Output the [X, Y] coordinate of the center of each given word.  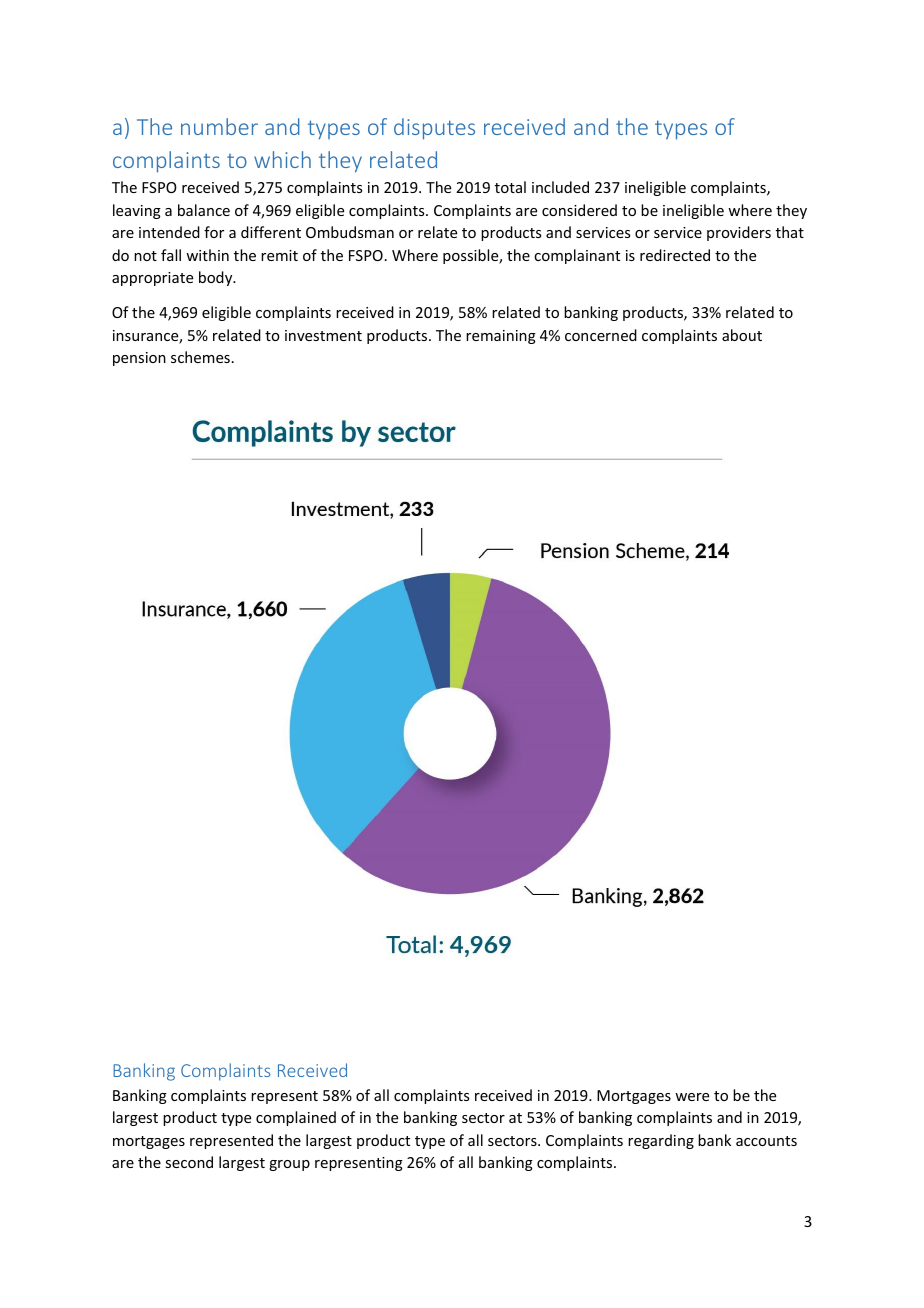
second [189, 1162]
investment [323, 335]
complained [296, 1118]
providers [739, 233]
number [219, 126]
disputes [434, 129]
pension [139, 359]
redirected [675, 255]
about [742, 335]
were [692, 1097]
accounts [766, 1141]
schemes [200, 357]
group [289, 1165]
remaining [501, 337]
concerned [601, 335]
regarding [661, 1141]
